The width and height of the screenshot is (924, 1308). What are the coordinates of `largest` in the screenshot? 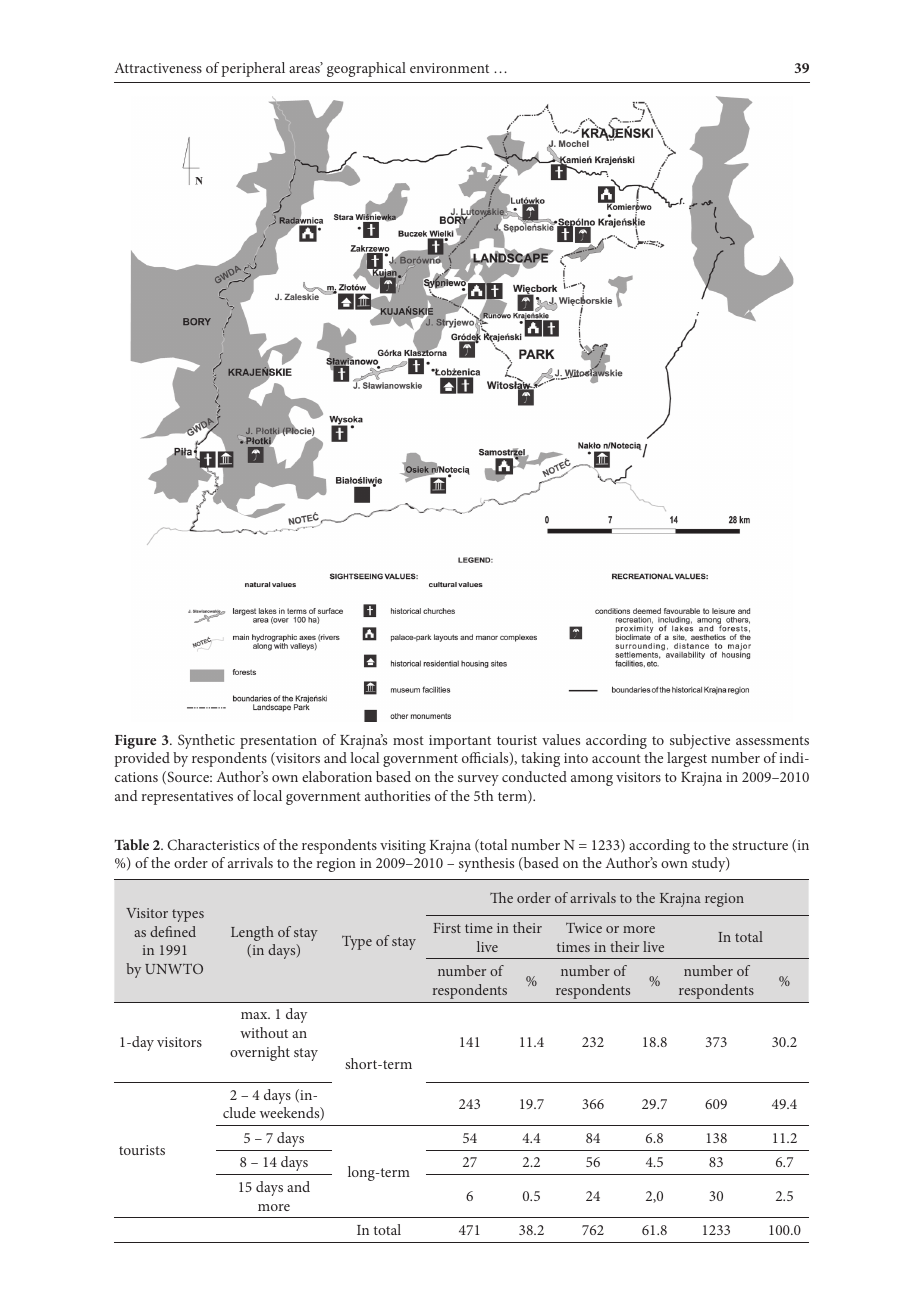 It's located at (687, 759).
